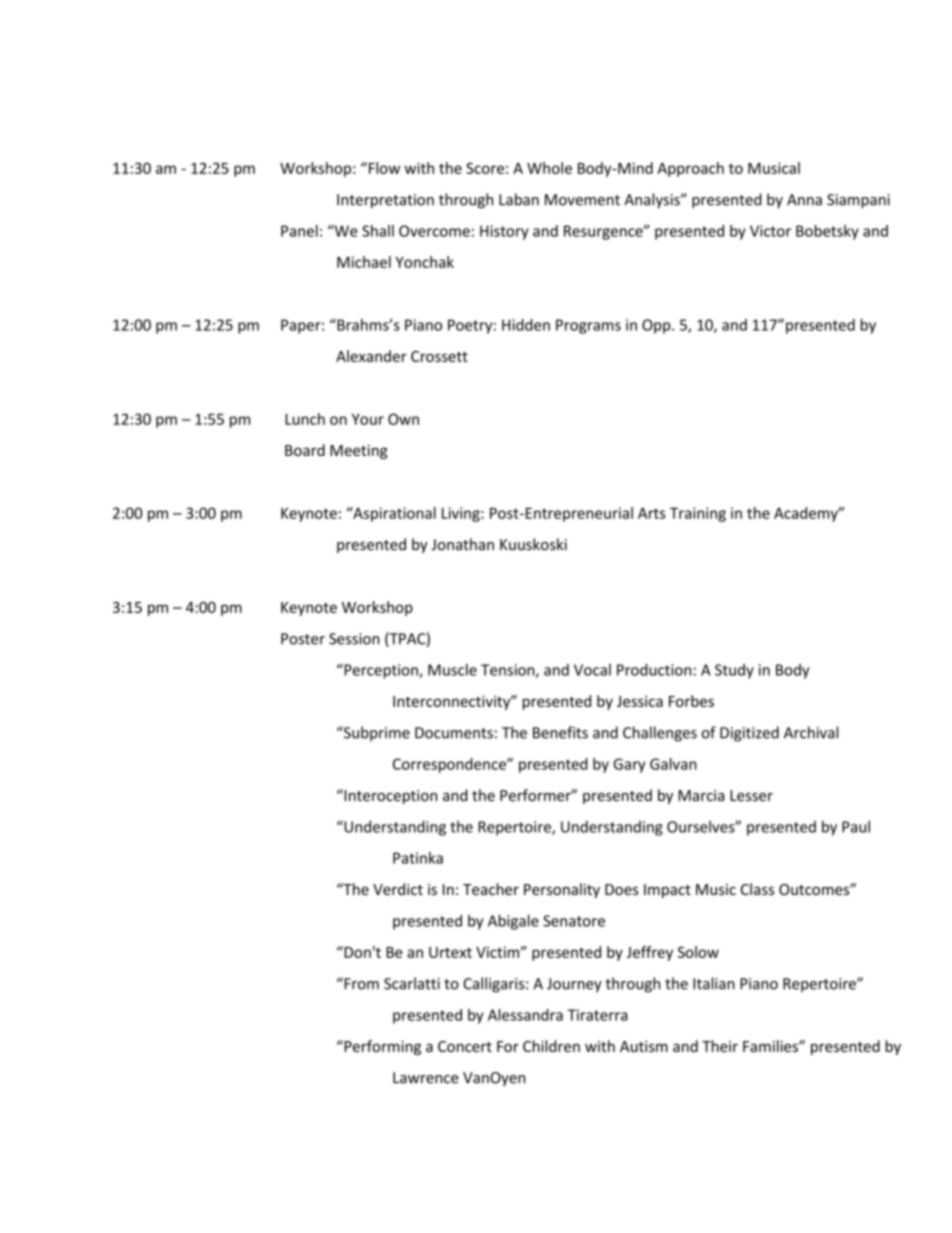 The image size is (952, 1233). Describe the element at coordinates (381, 1047) in the document. I see `Performing` at that location.
